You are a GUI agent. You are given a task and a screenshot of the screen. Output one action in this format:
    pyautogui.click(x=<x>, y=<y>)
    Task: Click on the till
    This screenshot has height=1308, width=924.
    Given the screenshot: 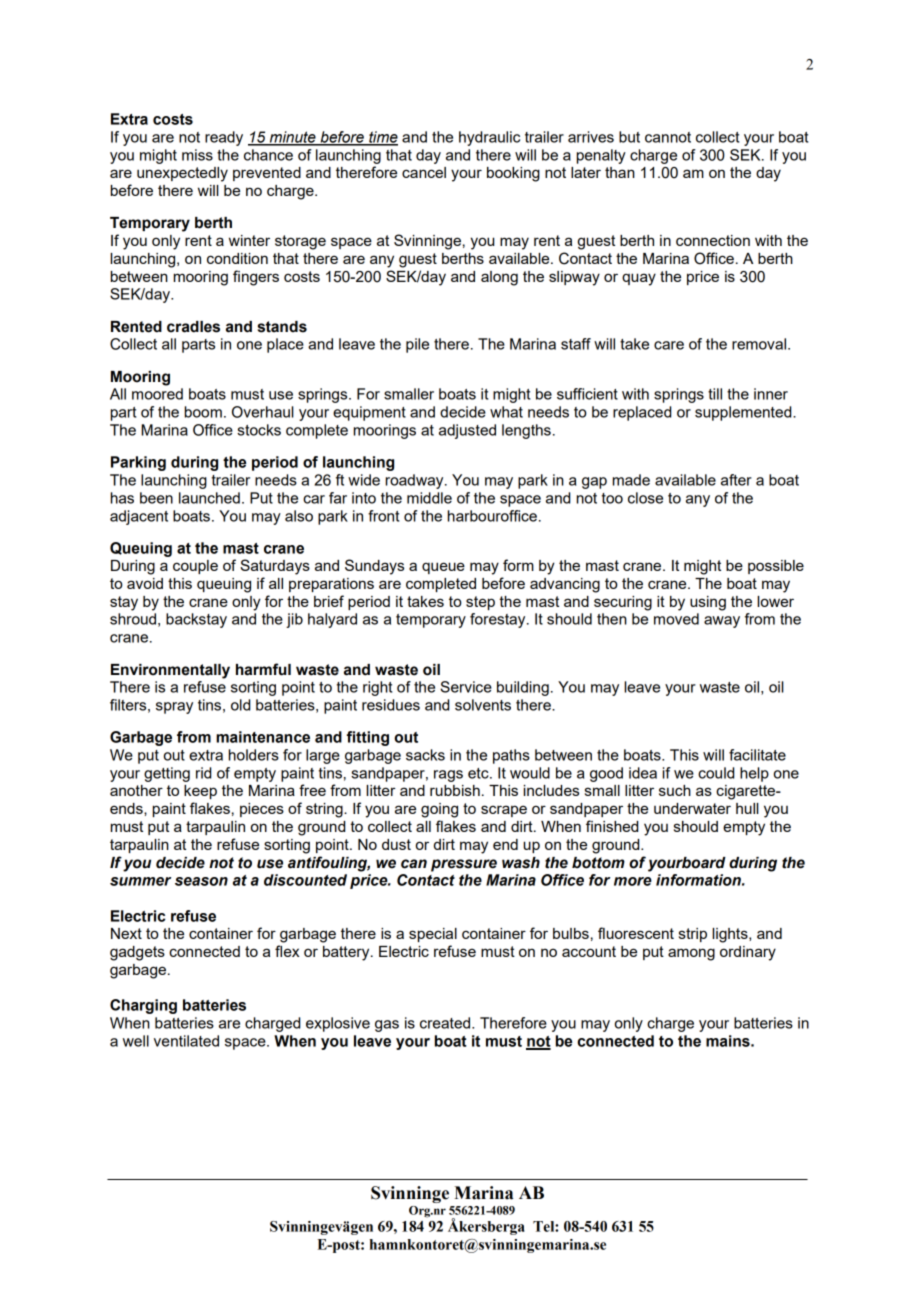 What is the action you would take?
    pyautogui.click(x=715, y=394)
